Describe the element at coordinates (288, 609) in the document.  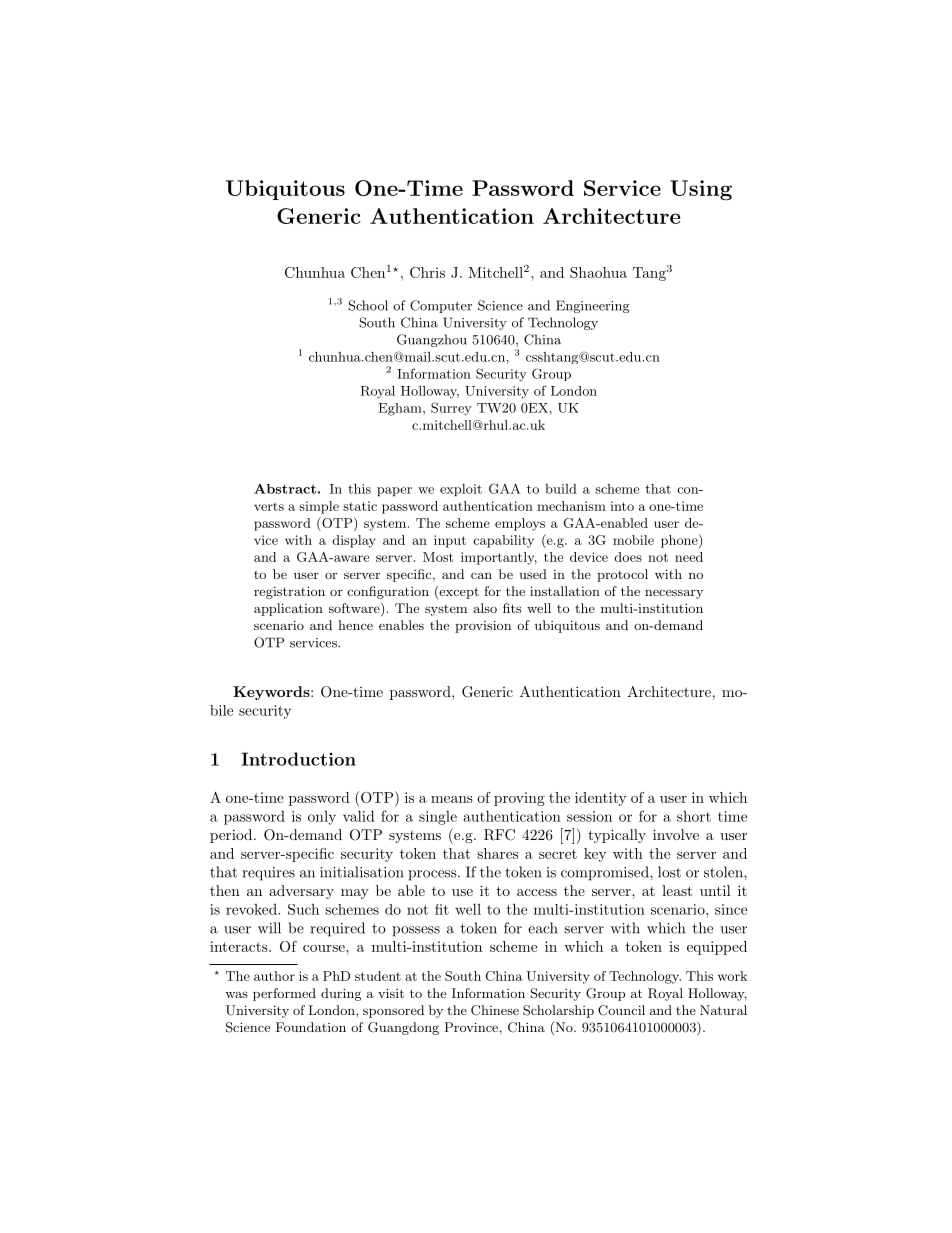
I see `application` at that location.
